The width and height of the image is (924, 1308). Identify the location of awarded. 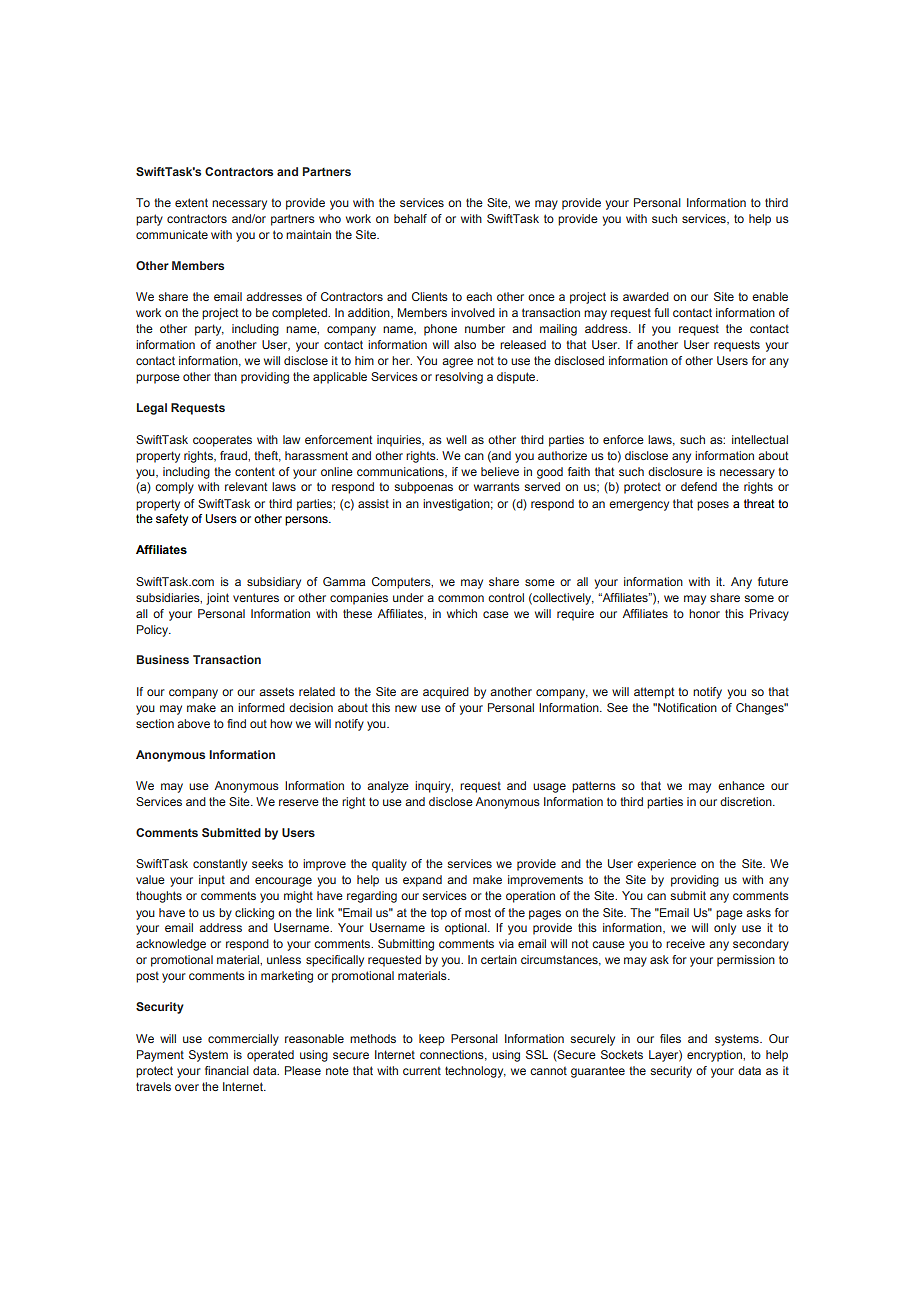
(646, 296).
